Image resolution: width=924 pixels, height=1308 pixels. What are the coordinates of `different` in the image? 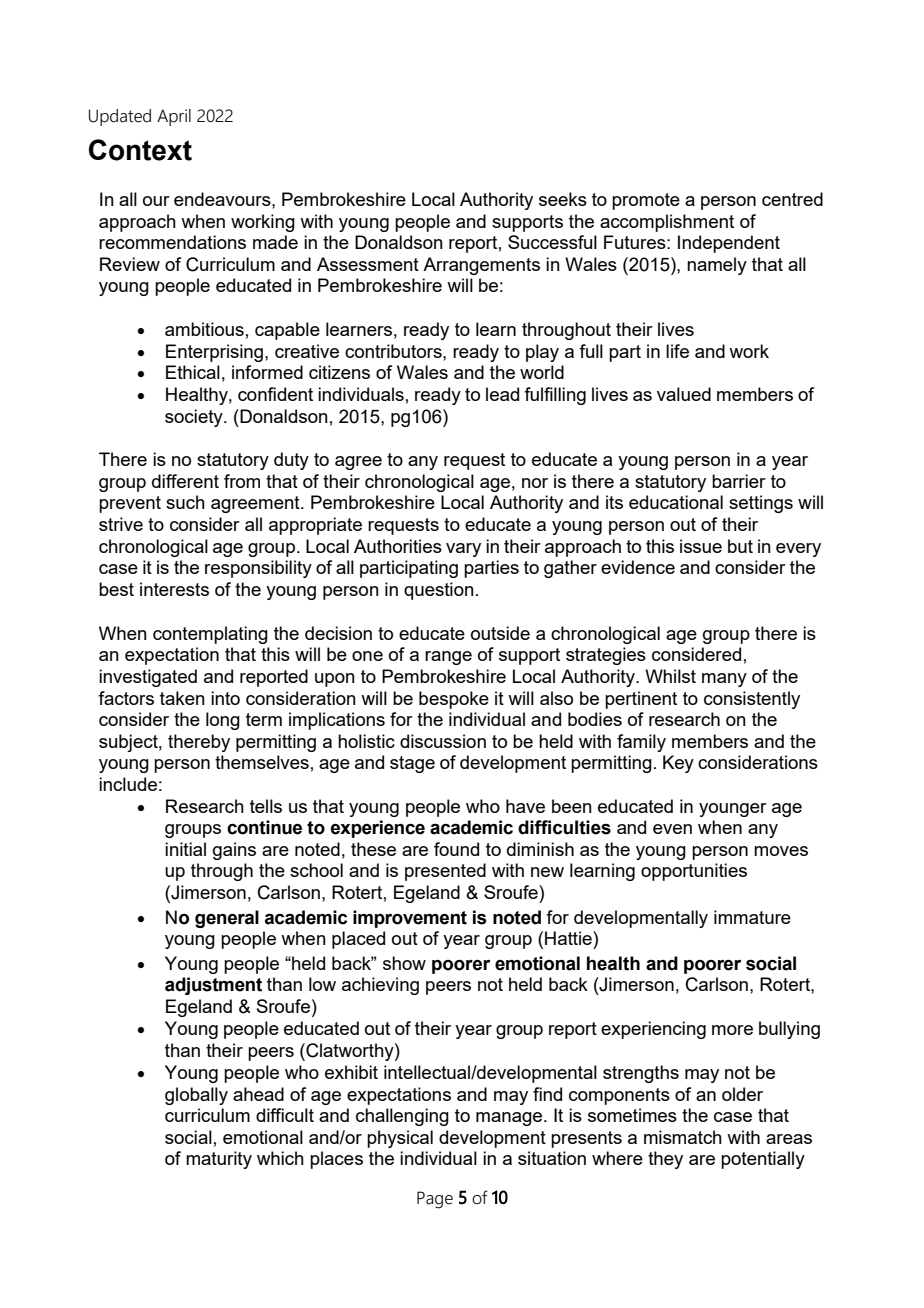 It's located at (185, 481).
